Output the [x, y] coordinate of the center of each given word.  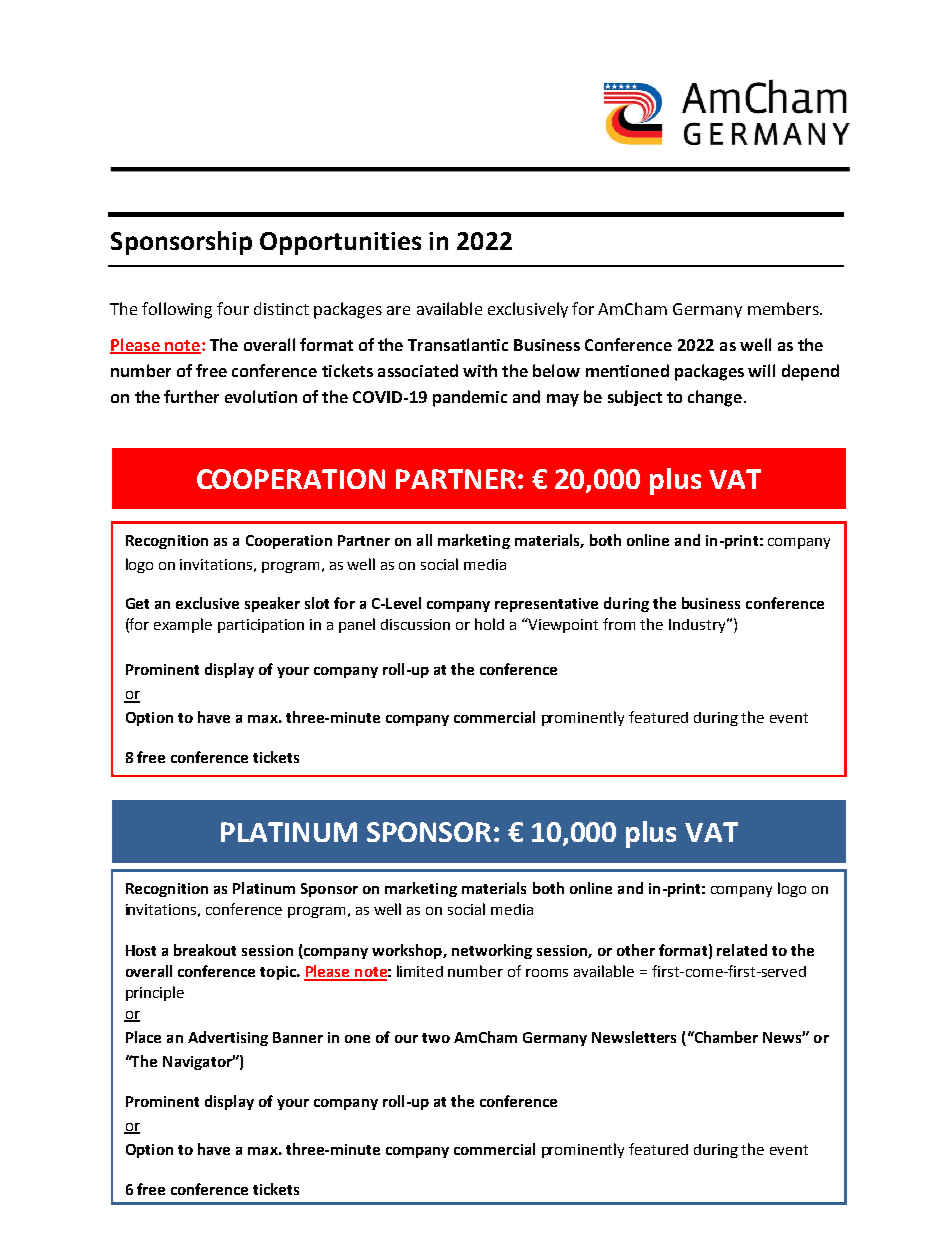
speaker [272, 604]
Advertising [228, 1038]
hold [489, 624]
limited [420, 971]
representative [546, 605]
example [183, 625]
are [398, 310]
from [619, 624]
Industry [698, 626]
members [784, 308]
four [233, 308]
